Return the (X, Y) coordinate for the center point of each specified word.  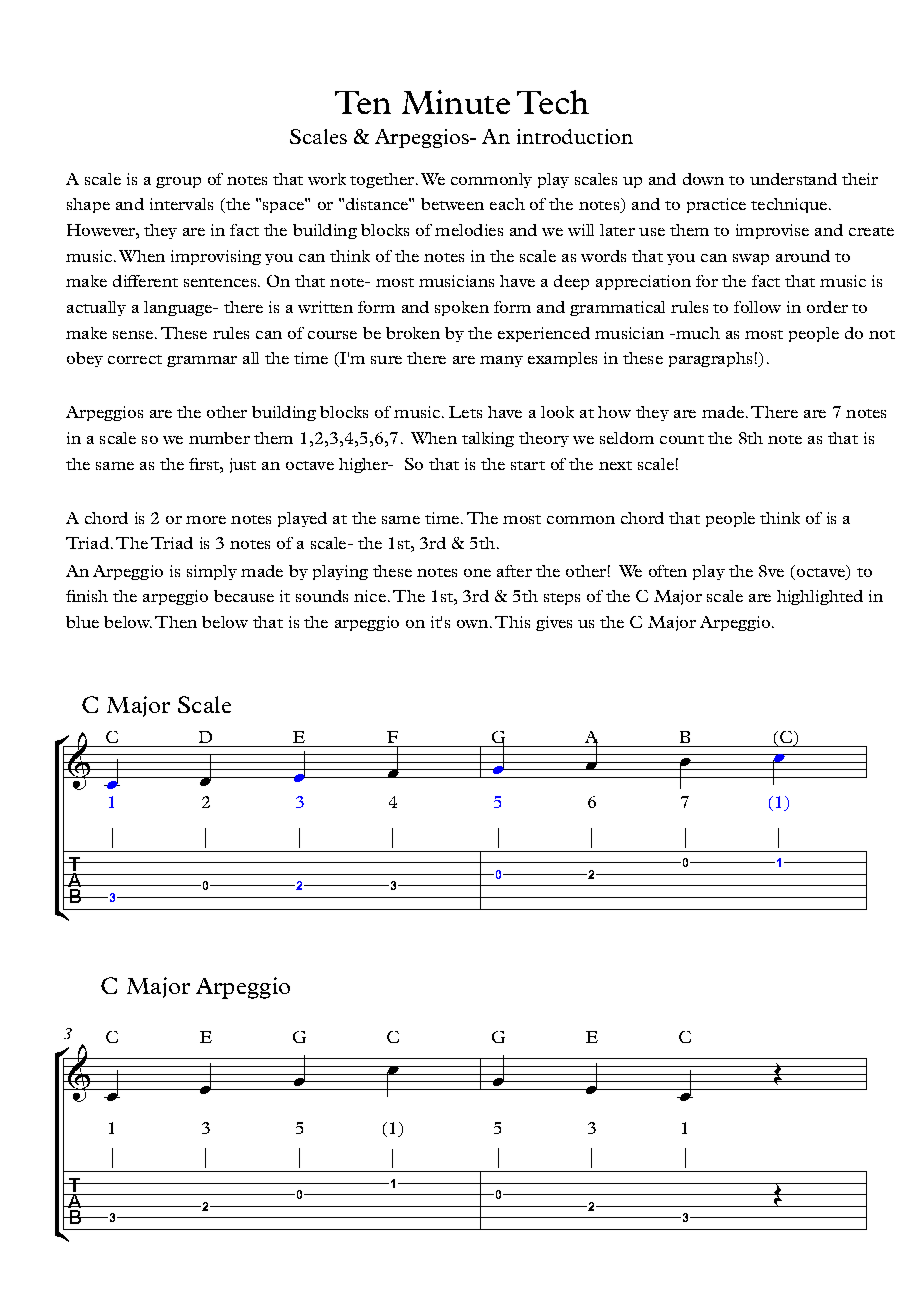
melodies (469, 230)
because (244, 596)
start (528, 465)
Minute (456, 102)
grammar (202, 361)
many (501, 361)
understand (793, 179)
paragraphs (710, 359)
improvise (772, 231)
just (243, 465)
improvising (216, 257)
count (682, 439)
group (178, 182)
